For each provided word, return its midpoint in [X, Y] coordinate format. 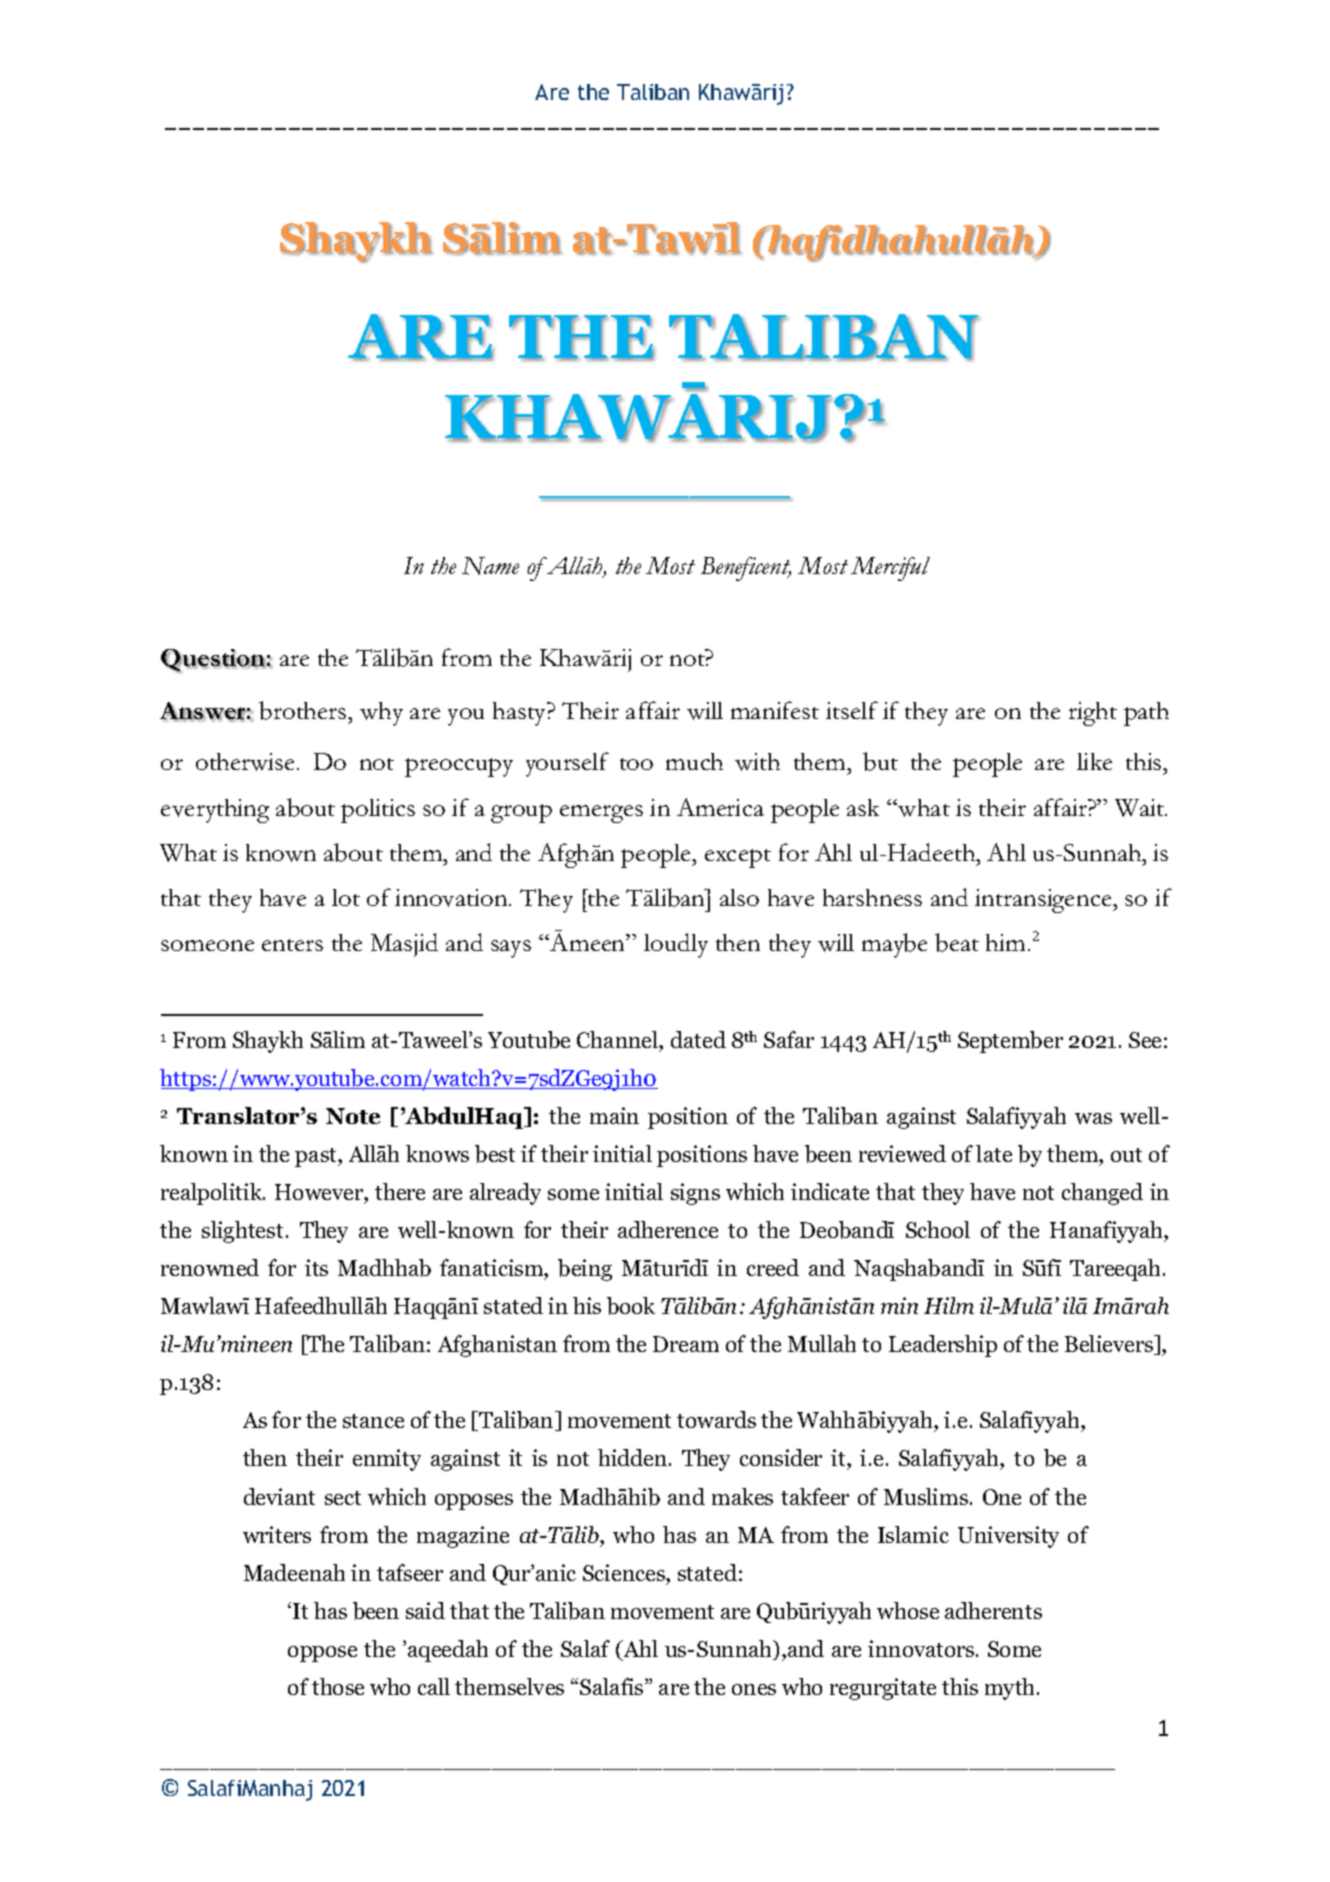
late [994, 1153]
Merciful [890, 569]
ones [754, 1689]
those [338, 1686]
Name [490, 566]
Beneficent [746, 569]
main [614, 1115]
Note [353, 1116]
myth [1011, 1689]
